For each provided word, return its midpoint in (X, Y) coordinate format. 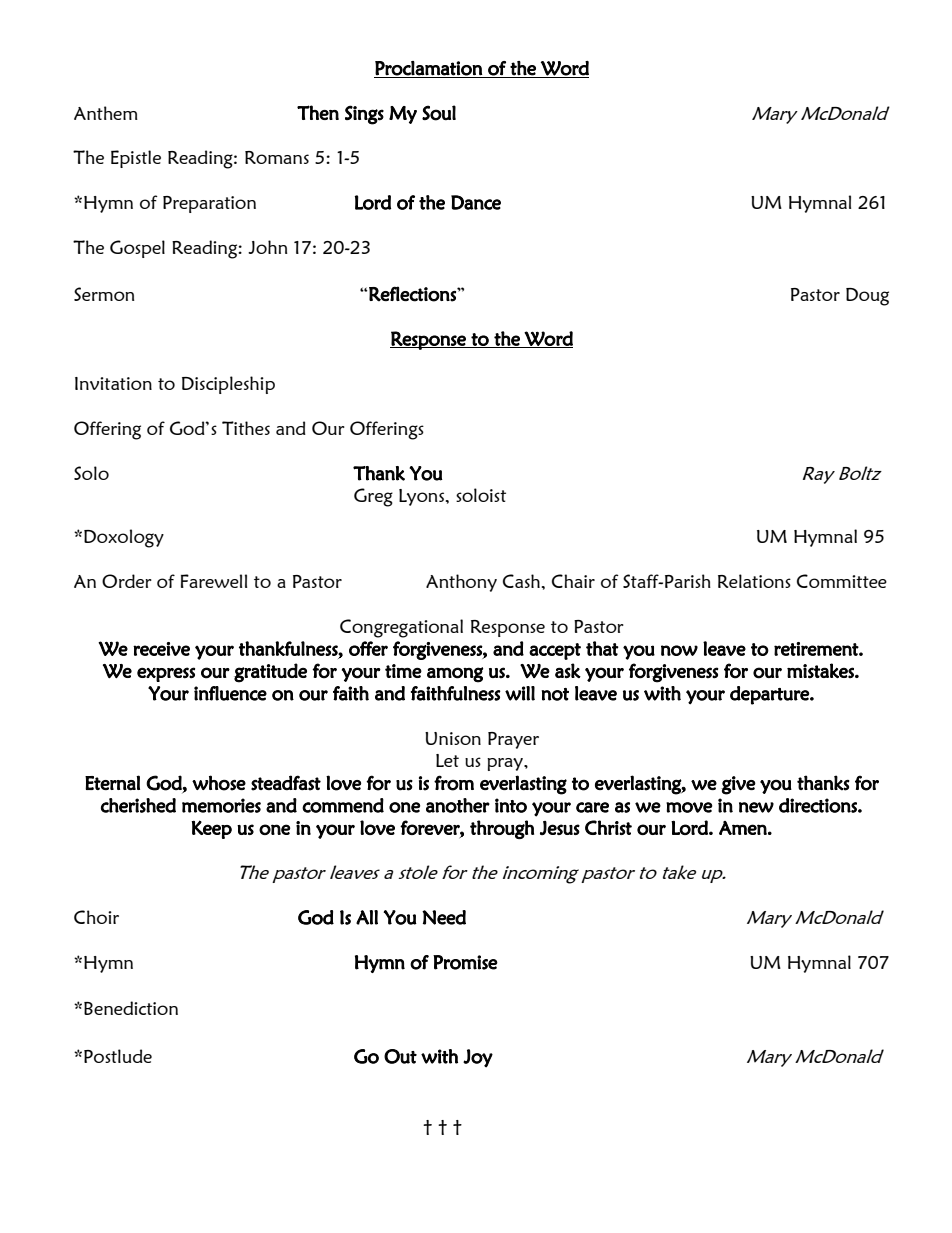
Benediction (131, 1008)
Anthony (461, 583)
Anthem (106, 113)
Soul (439, 113)
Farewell (214, 581)
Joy (478, 1058)
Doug (867, 297)
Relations (754, 581)
